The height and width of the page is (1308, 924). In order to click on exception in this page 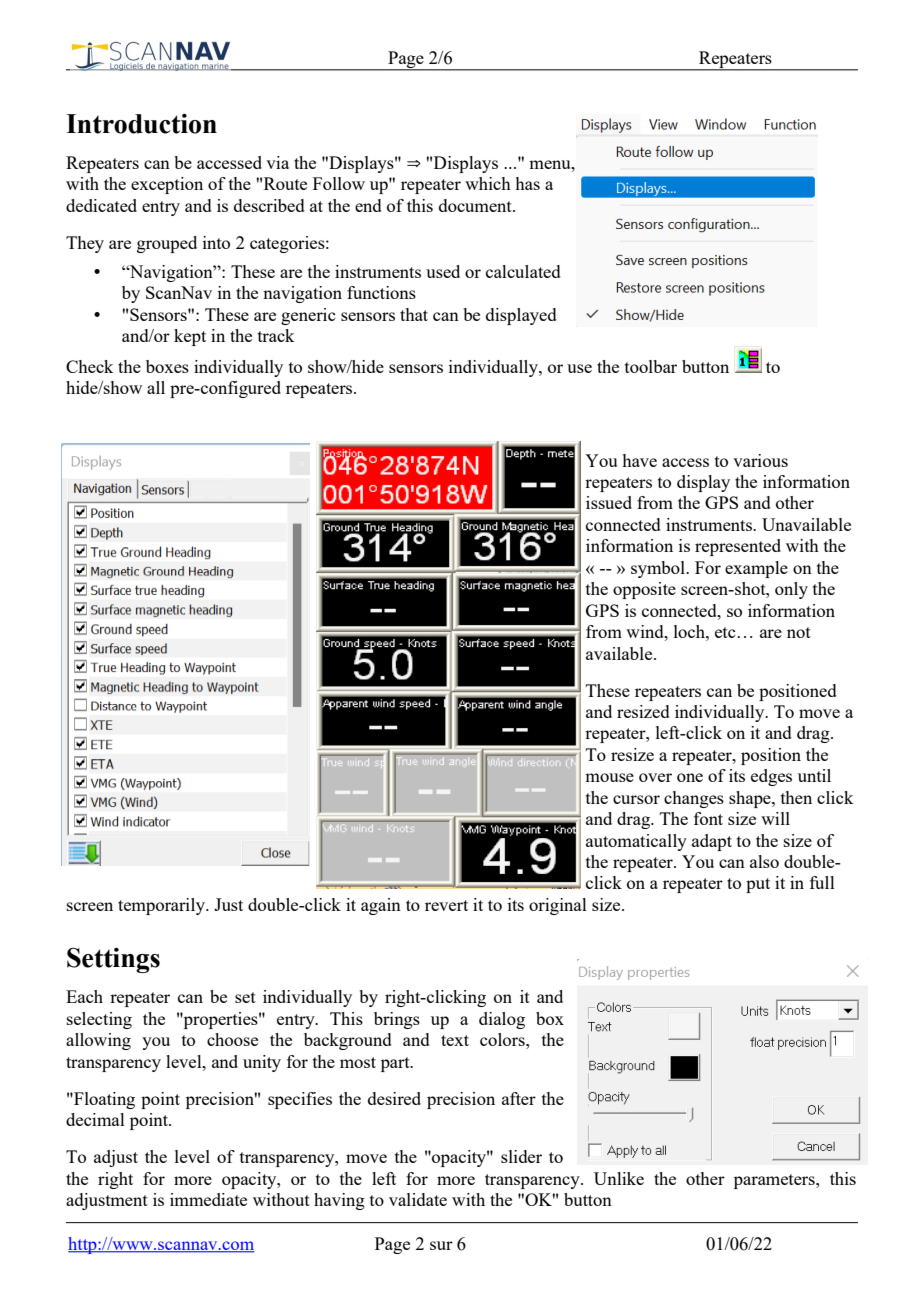, I will do `click(167, 185)`.
